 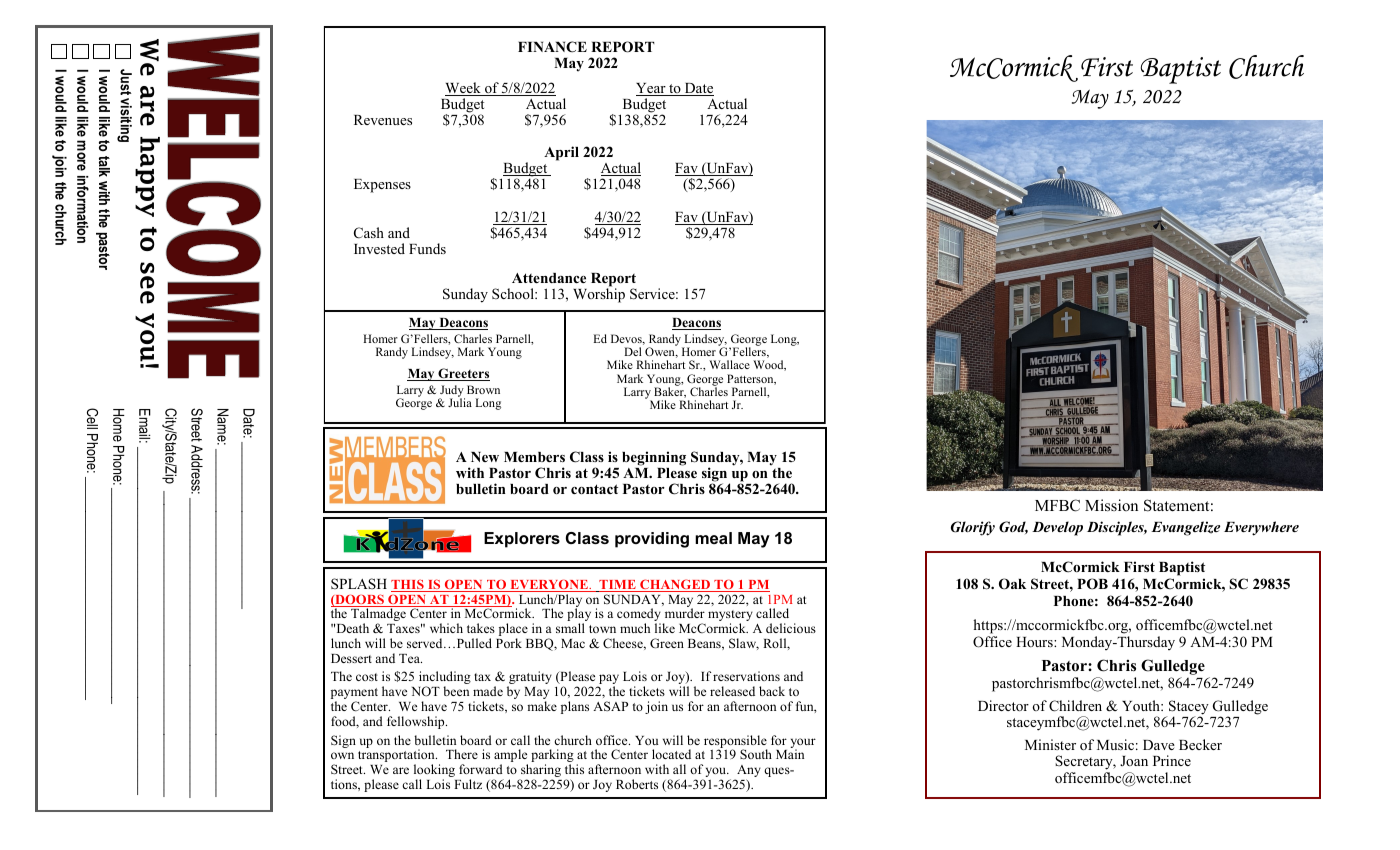 What do you see at coordinates (790, 754) in the screenshot?
I see `Main` at bounding box center [790, 754].
